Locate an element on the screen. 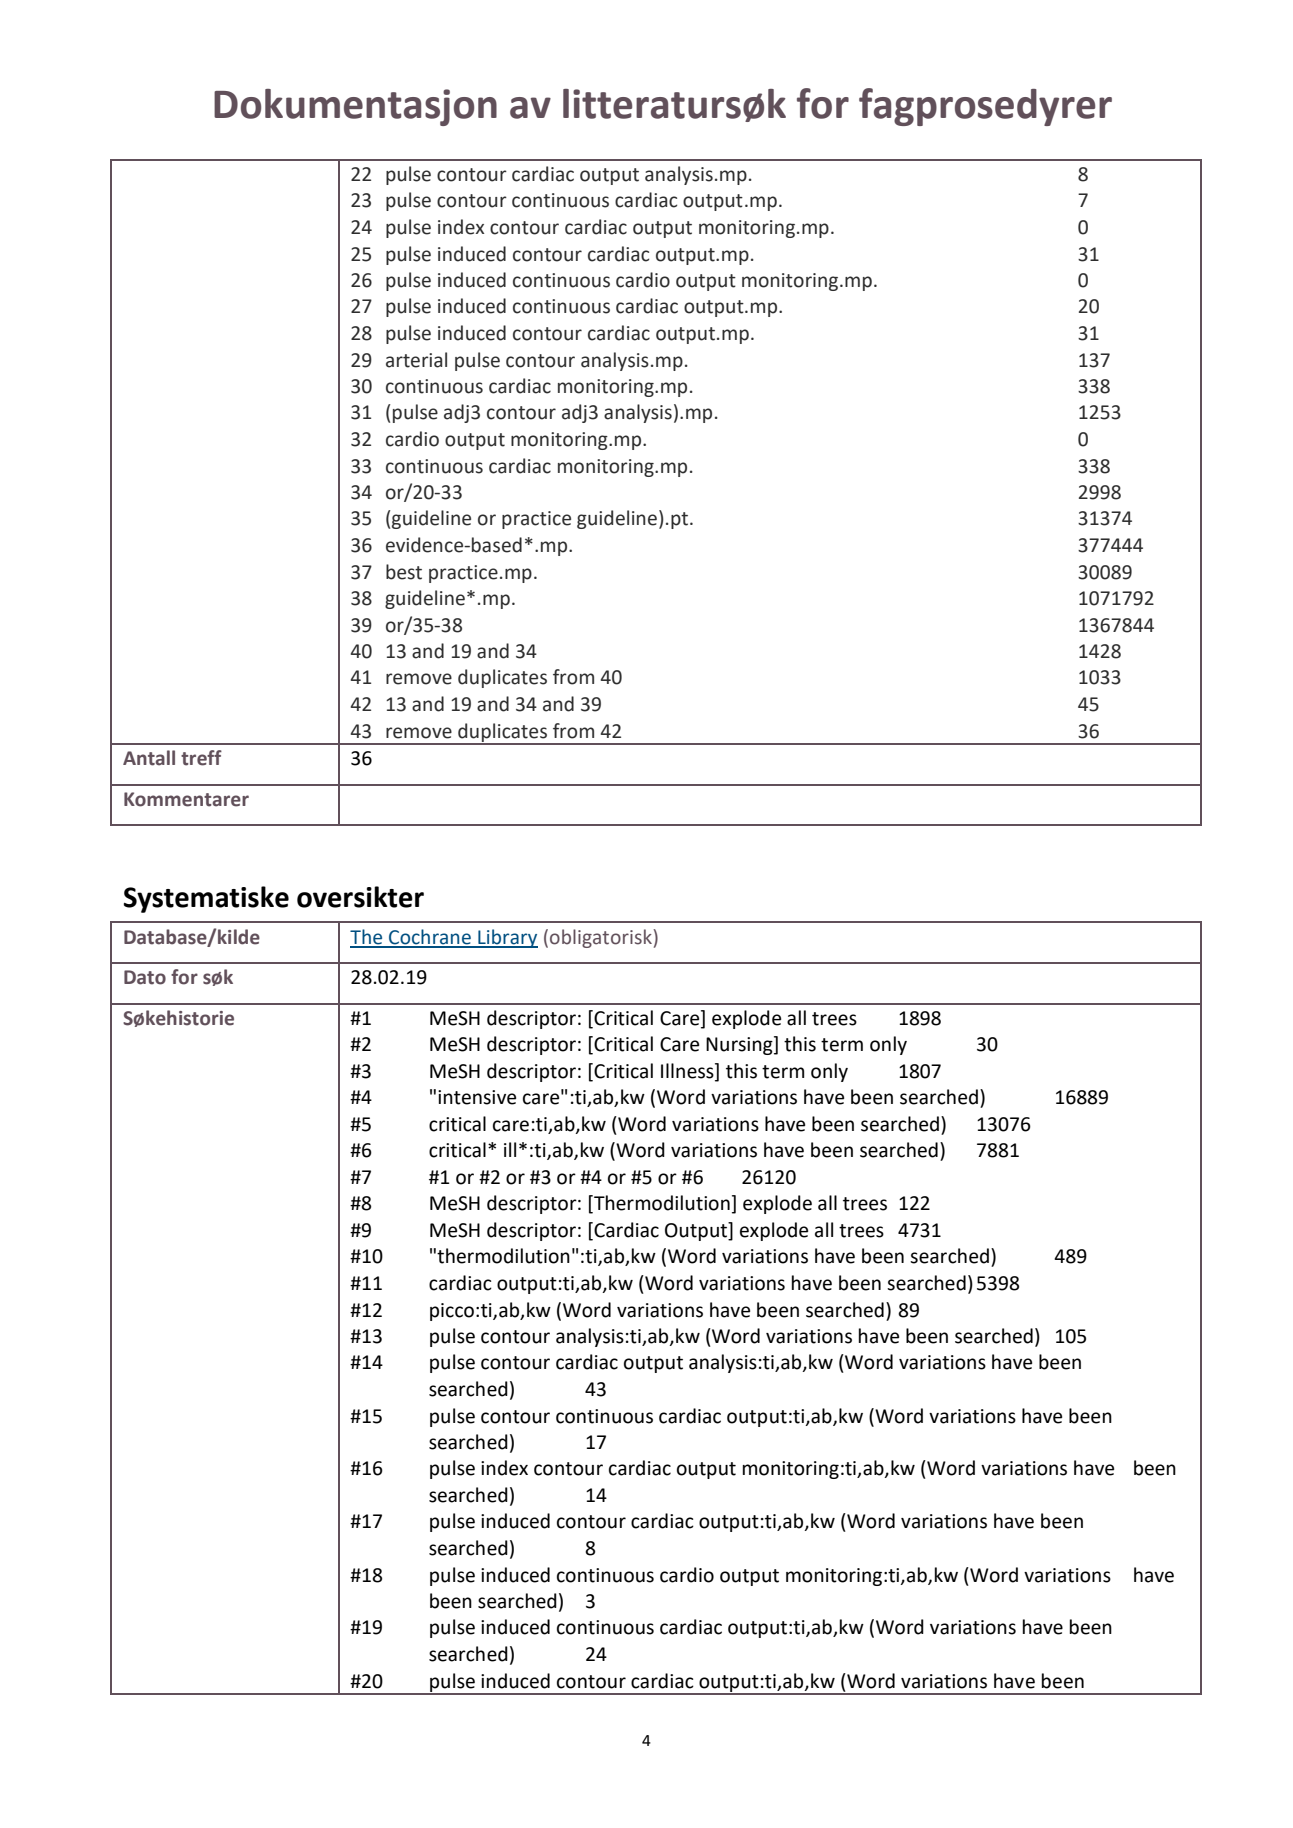  Illness is located at coordinates (688, 1072).
